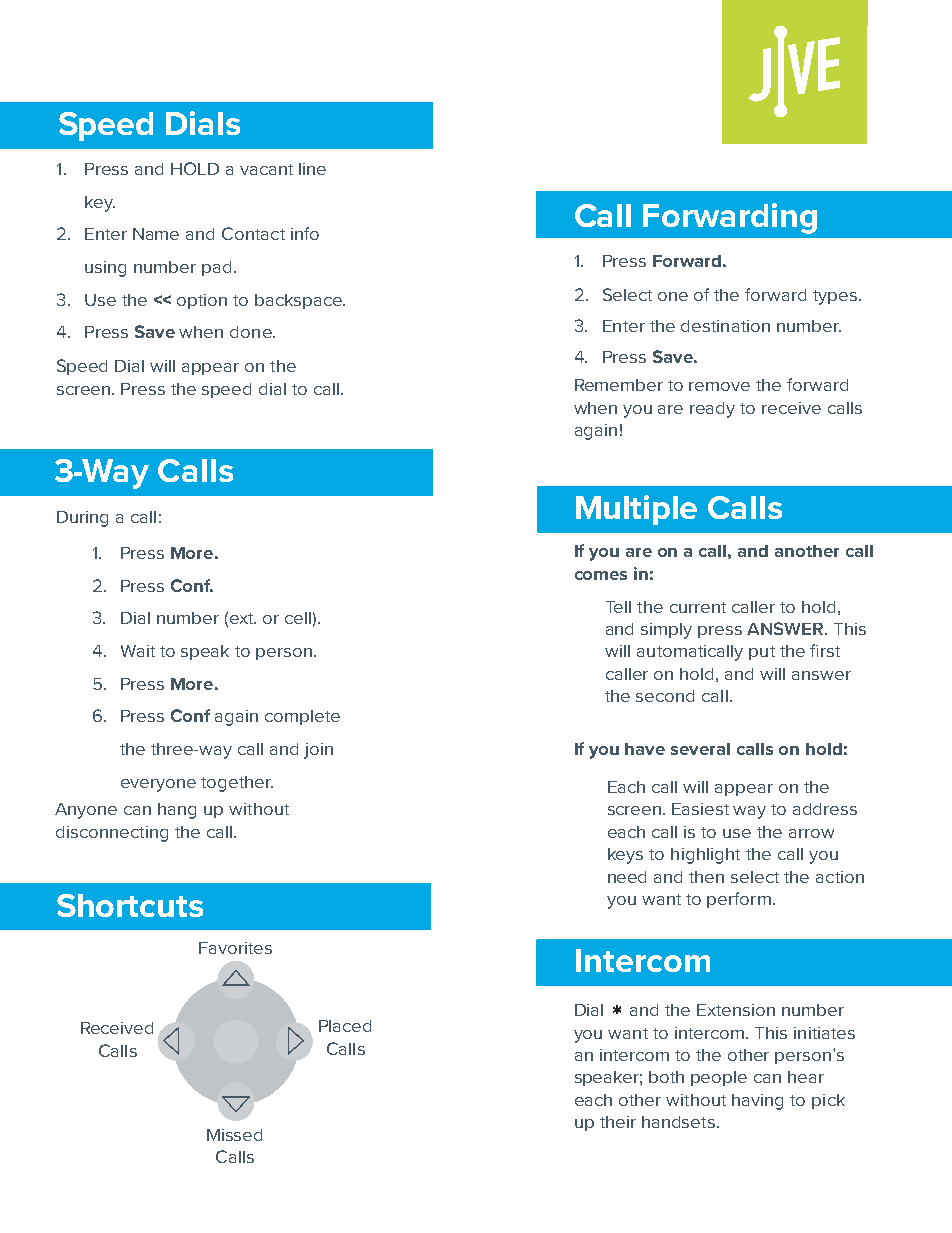 Image resolution: width=952 pixels, height=1233 pixels. I want to click on done, so click(252, 332).
